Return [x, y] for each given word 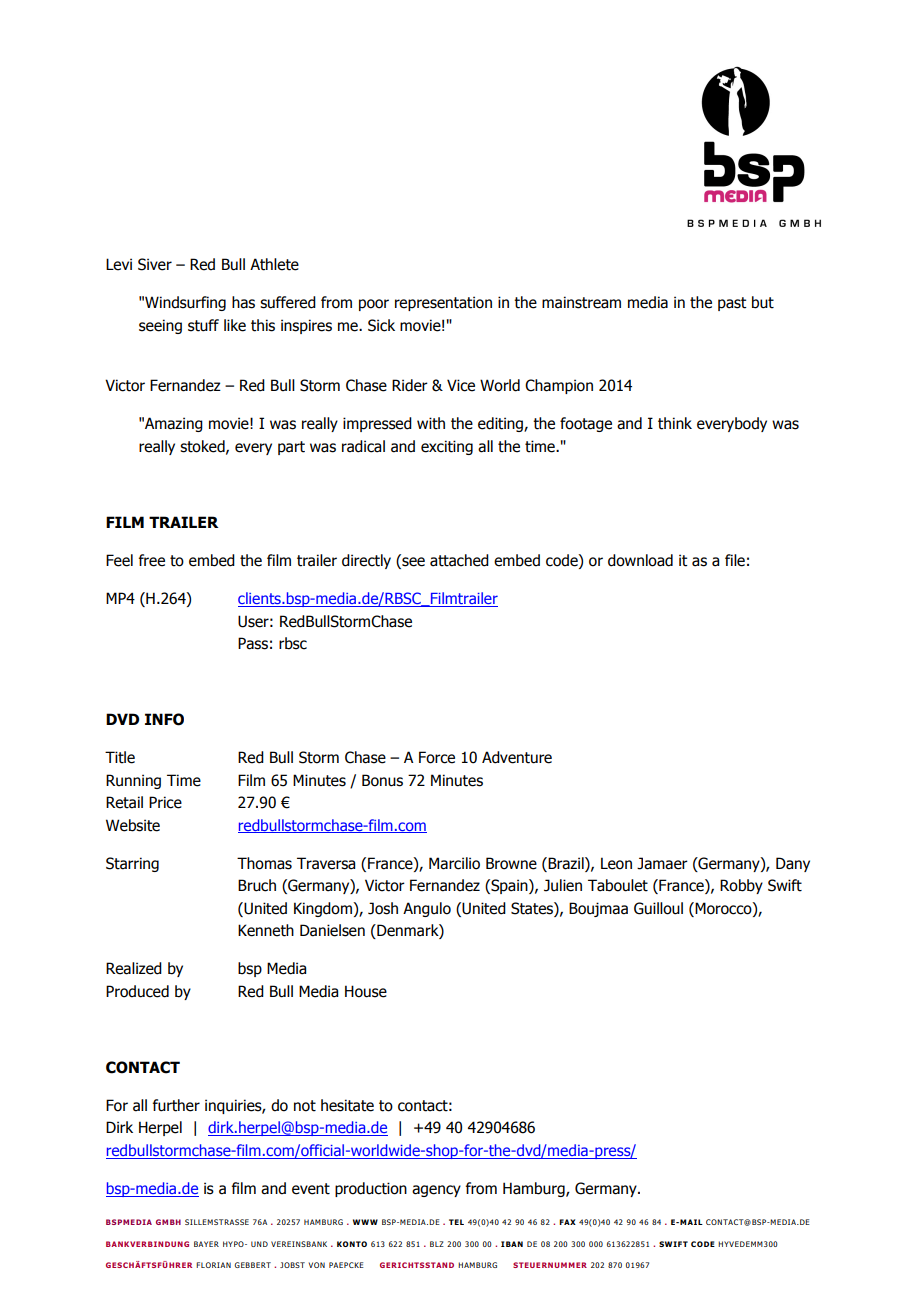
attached [459, 560]
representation [443, 303]
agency [436, 1191]
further [176, 1105]
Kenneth [266, 930]
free [152, 560]
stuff [203, 325]
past [732, 304]
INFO [164, 719]
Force [437, 757]
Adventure [517, 757]
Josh [383, 908]
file [735, 560]
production [371, 1189]
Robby [741, 886]
